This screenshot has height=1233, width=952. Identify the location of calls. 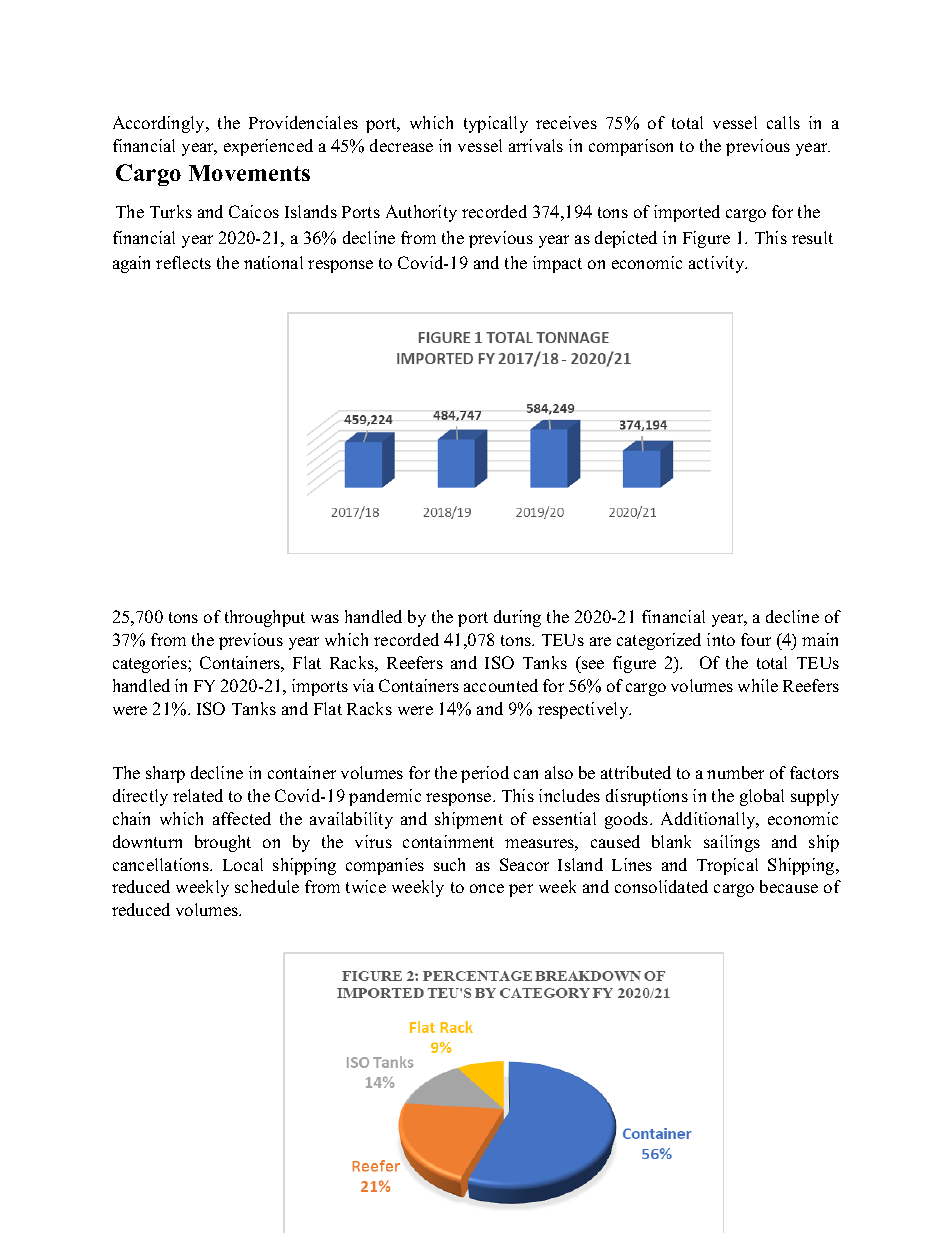
(783, 122).
